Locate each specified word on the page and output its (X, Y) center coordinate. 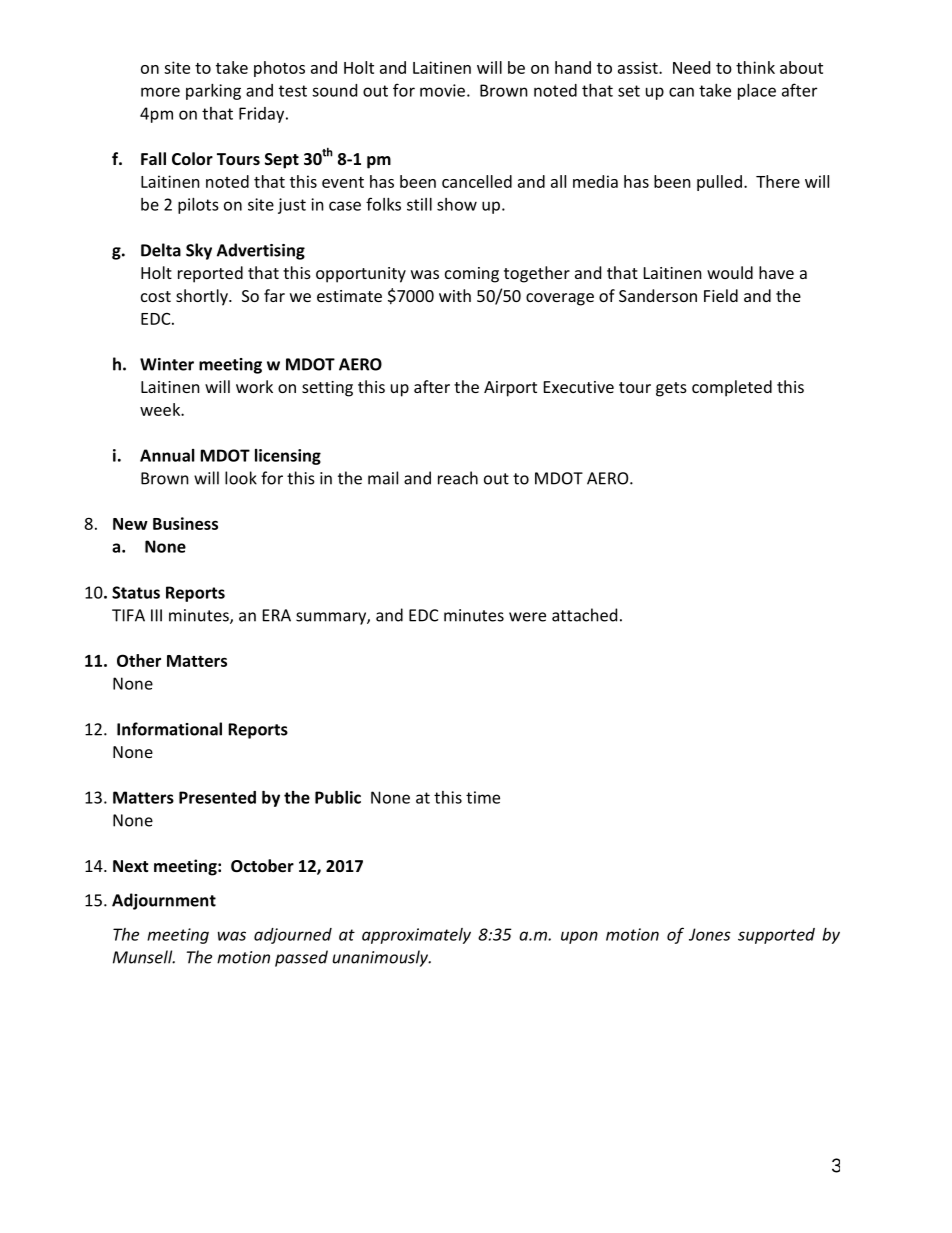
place (757, 92)
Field (721, 295)
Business (185, 523)
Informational (169, 729)
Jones (710, 934)
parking (213, 92)
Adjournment (164, 901)
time (483, 797)
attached (584, 615)
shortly (203, 297)
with (455, 295)
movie (442, 90)
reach (458, 478)
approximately (416, 936)
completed (732, 388)
